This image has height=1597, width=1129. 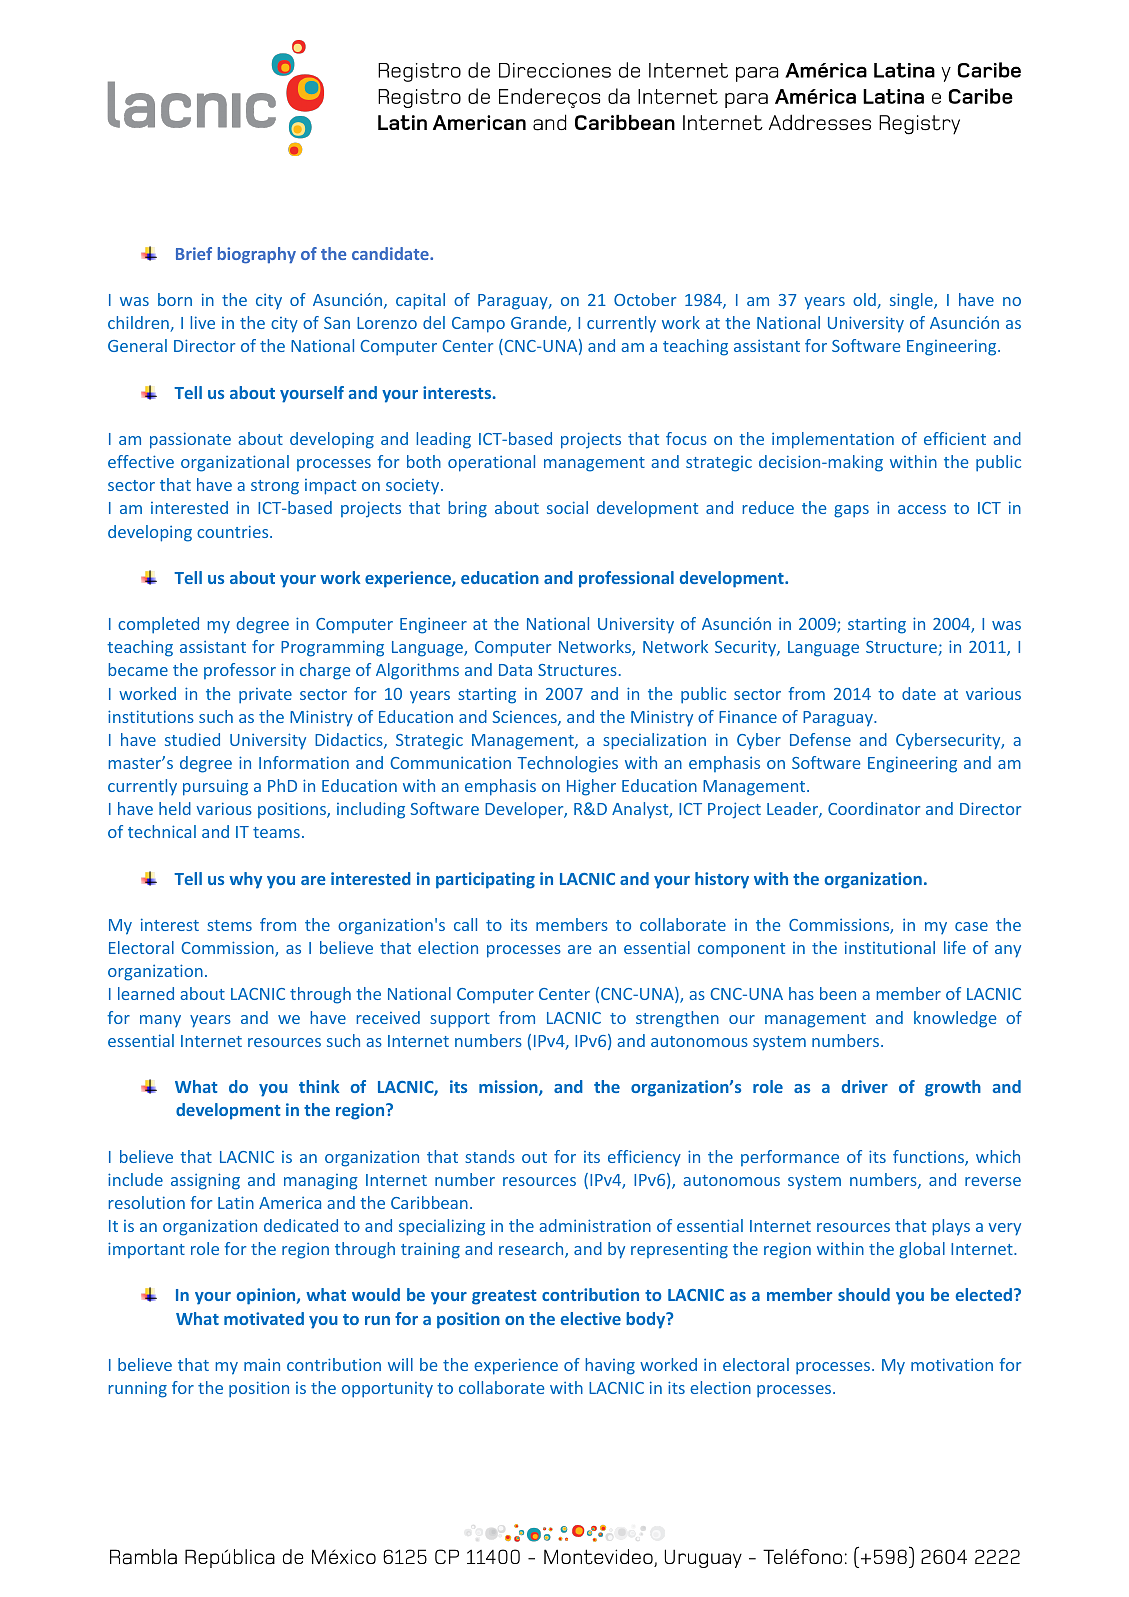 What do you see at coordinates (912, 301) in the image?
I see `single` at bounding box center [912, 301].
